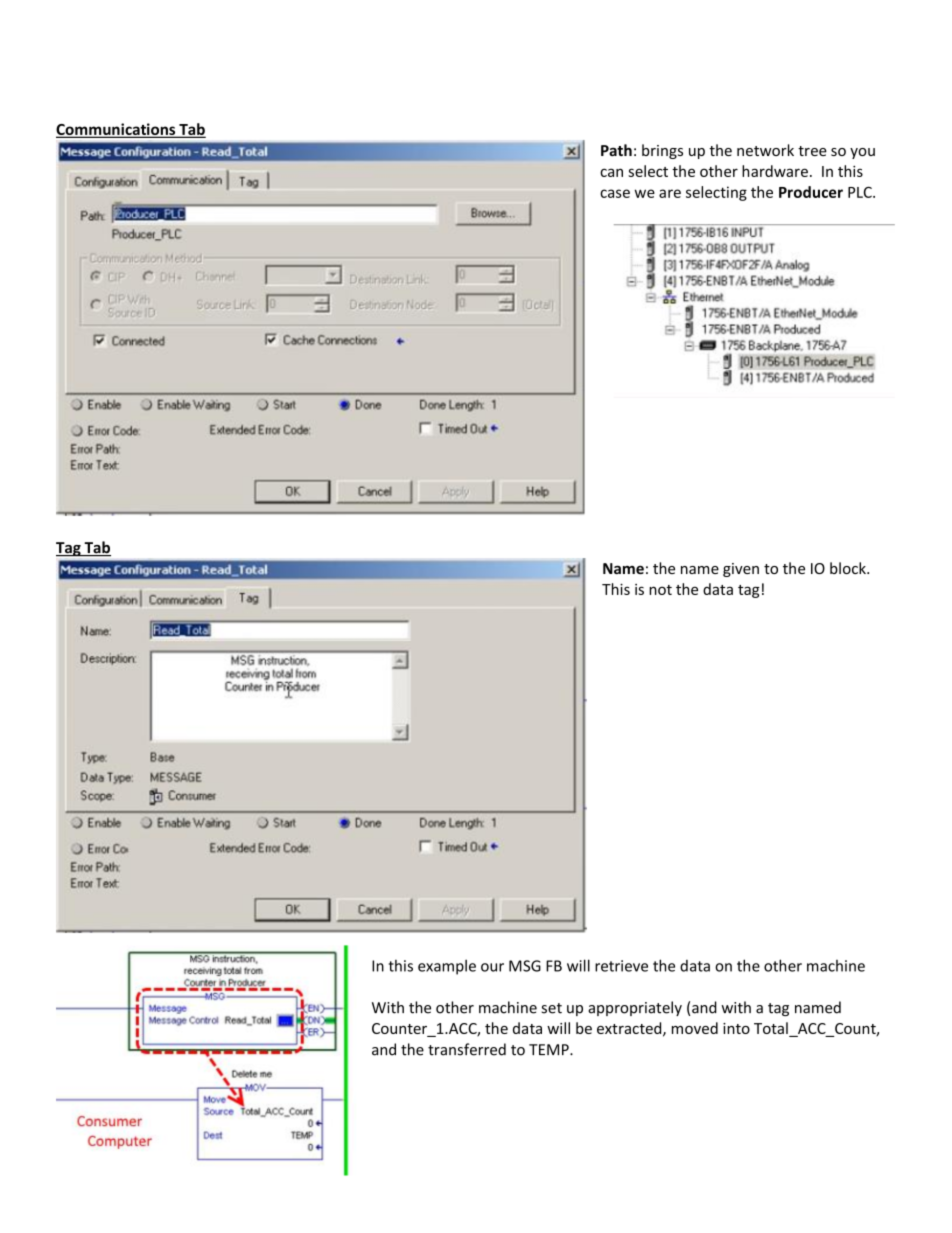 This screenshot has height=1233, width=952. What do you see at coordinates (525, 966) in the screenshot?
I see `MSG` at bounding box center [525, 966].
